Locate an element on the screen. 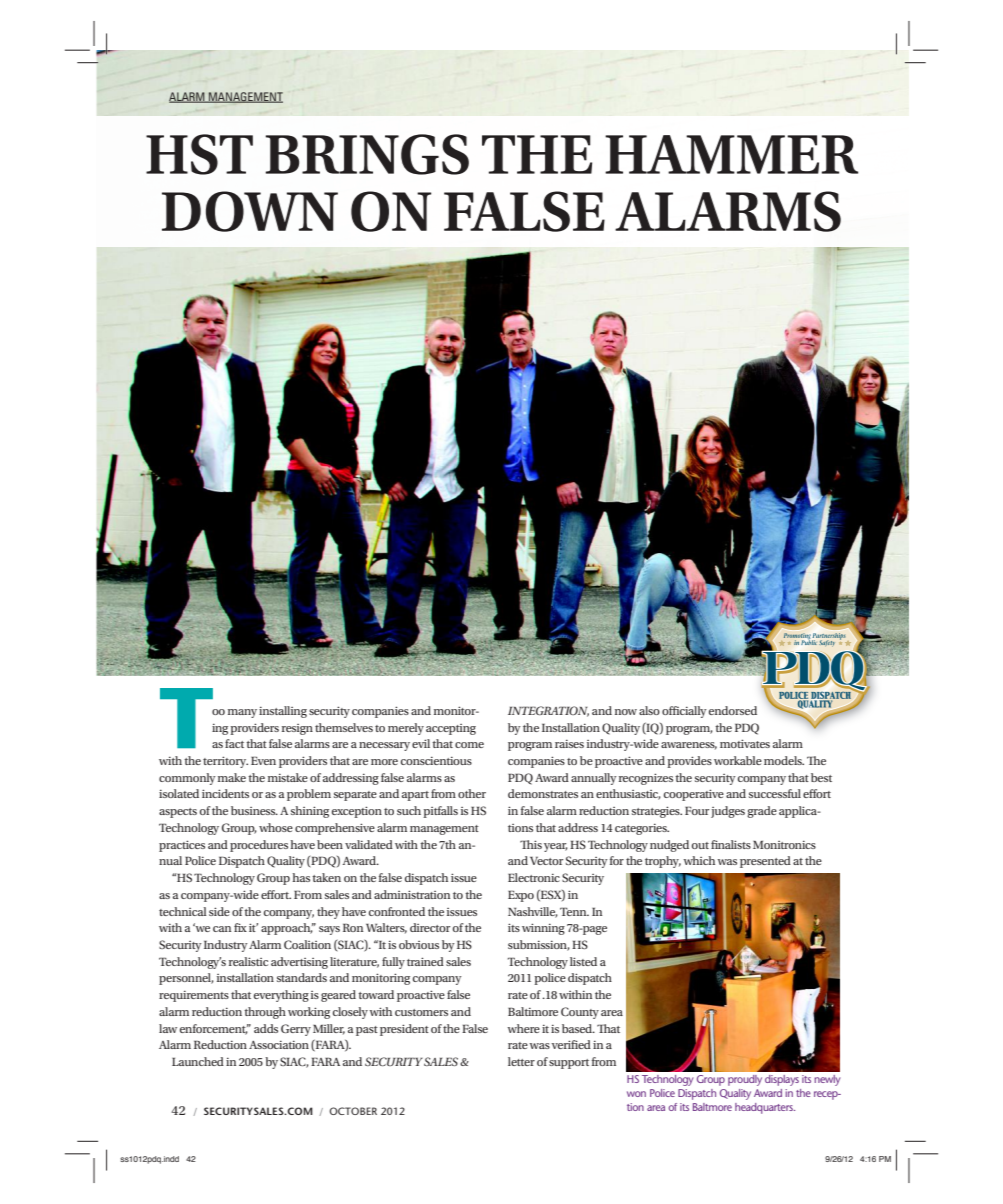 The width and height of the screenshot is (1003, 1204). Launched is located at coordinates (198, 1061).
